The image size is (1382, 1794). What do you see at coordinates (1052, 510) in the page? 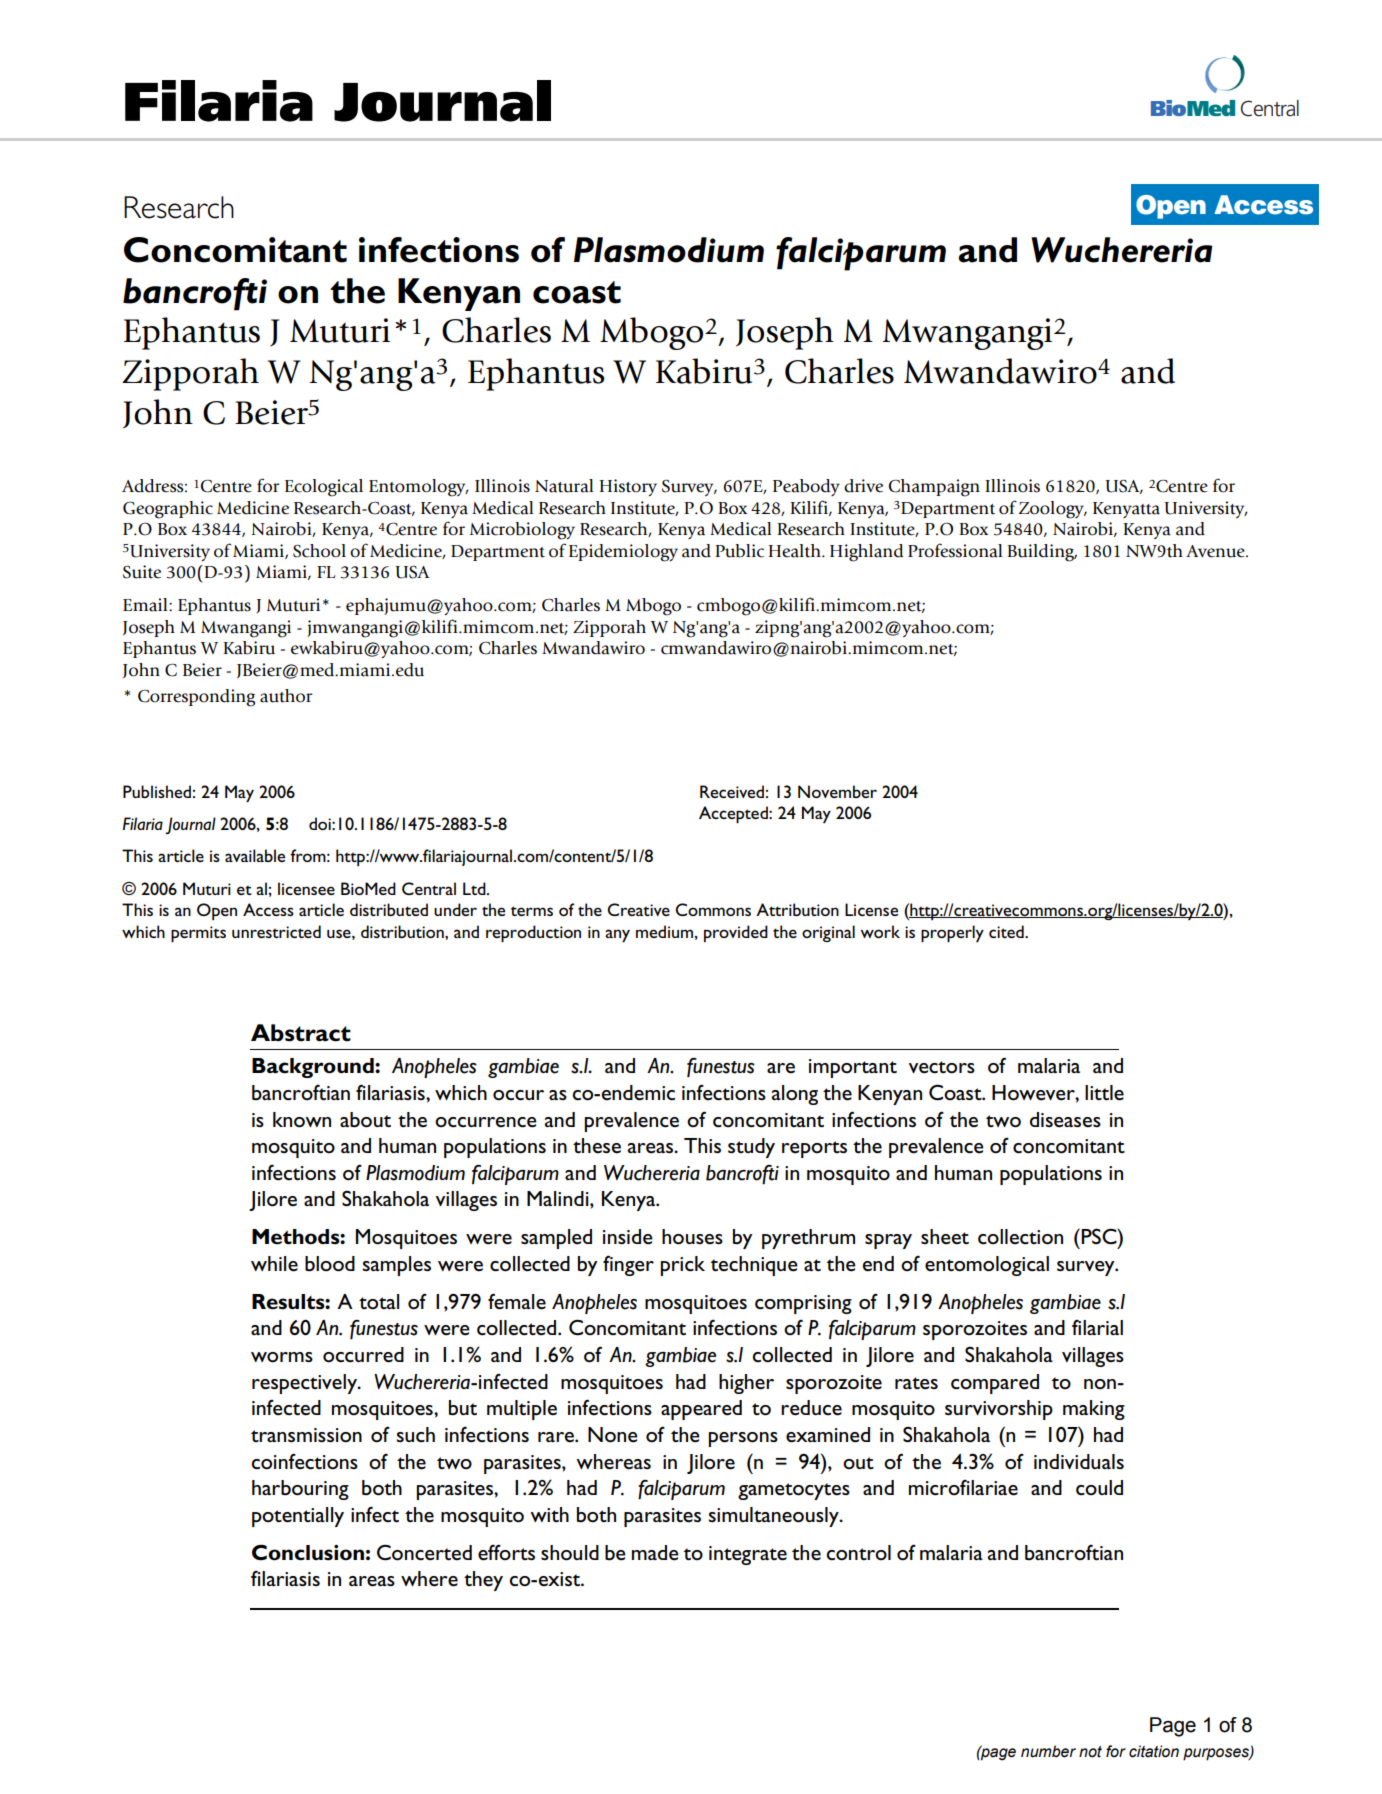
I see `Zoology` at bounding box center [1052, 510].
